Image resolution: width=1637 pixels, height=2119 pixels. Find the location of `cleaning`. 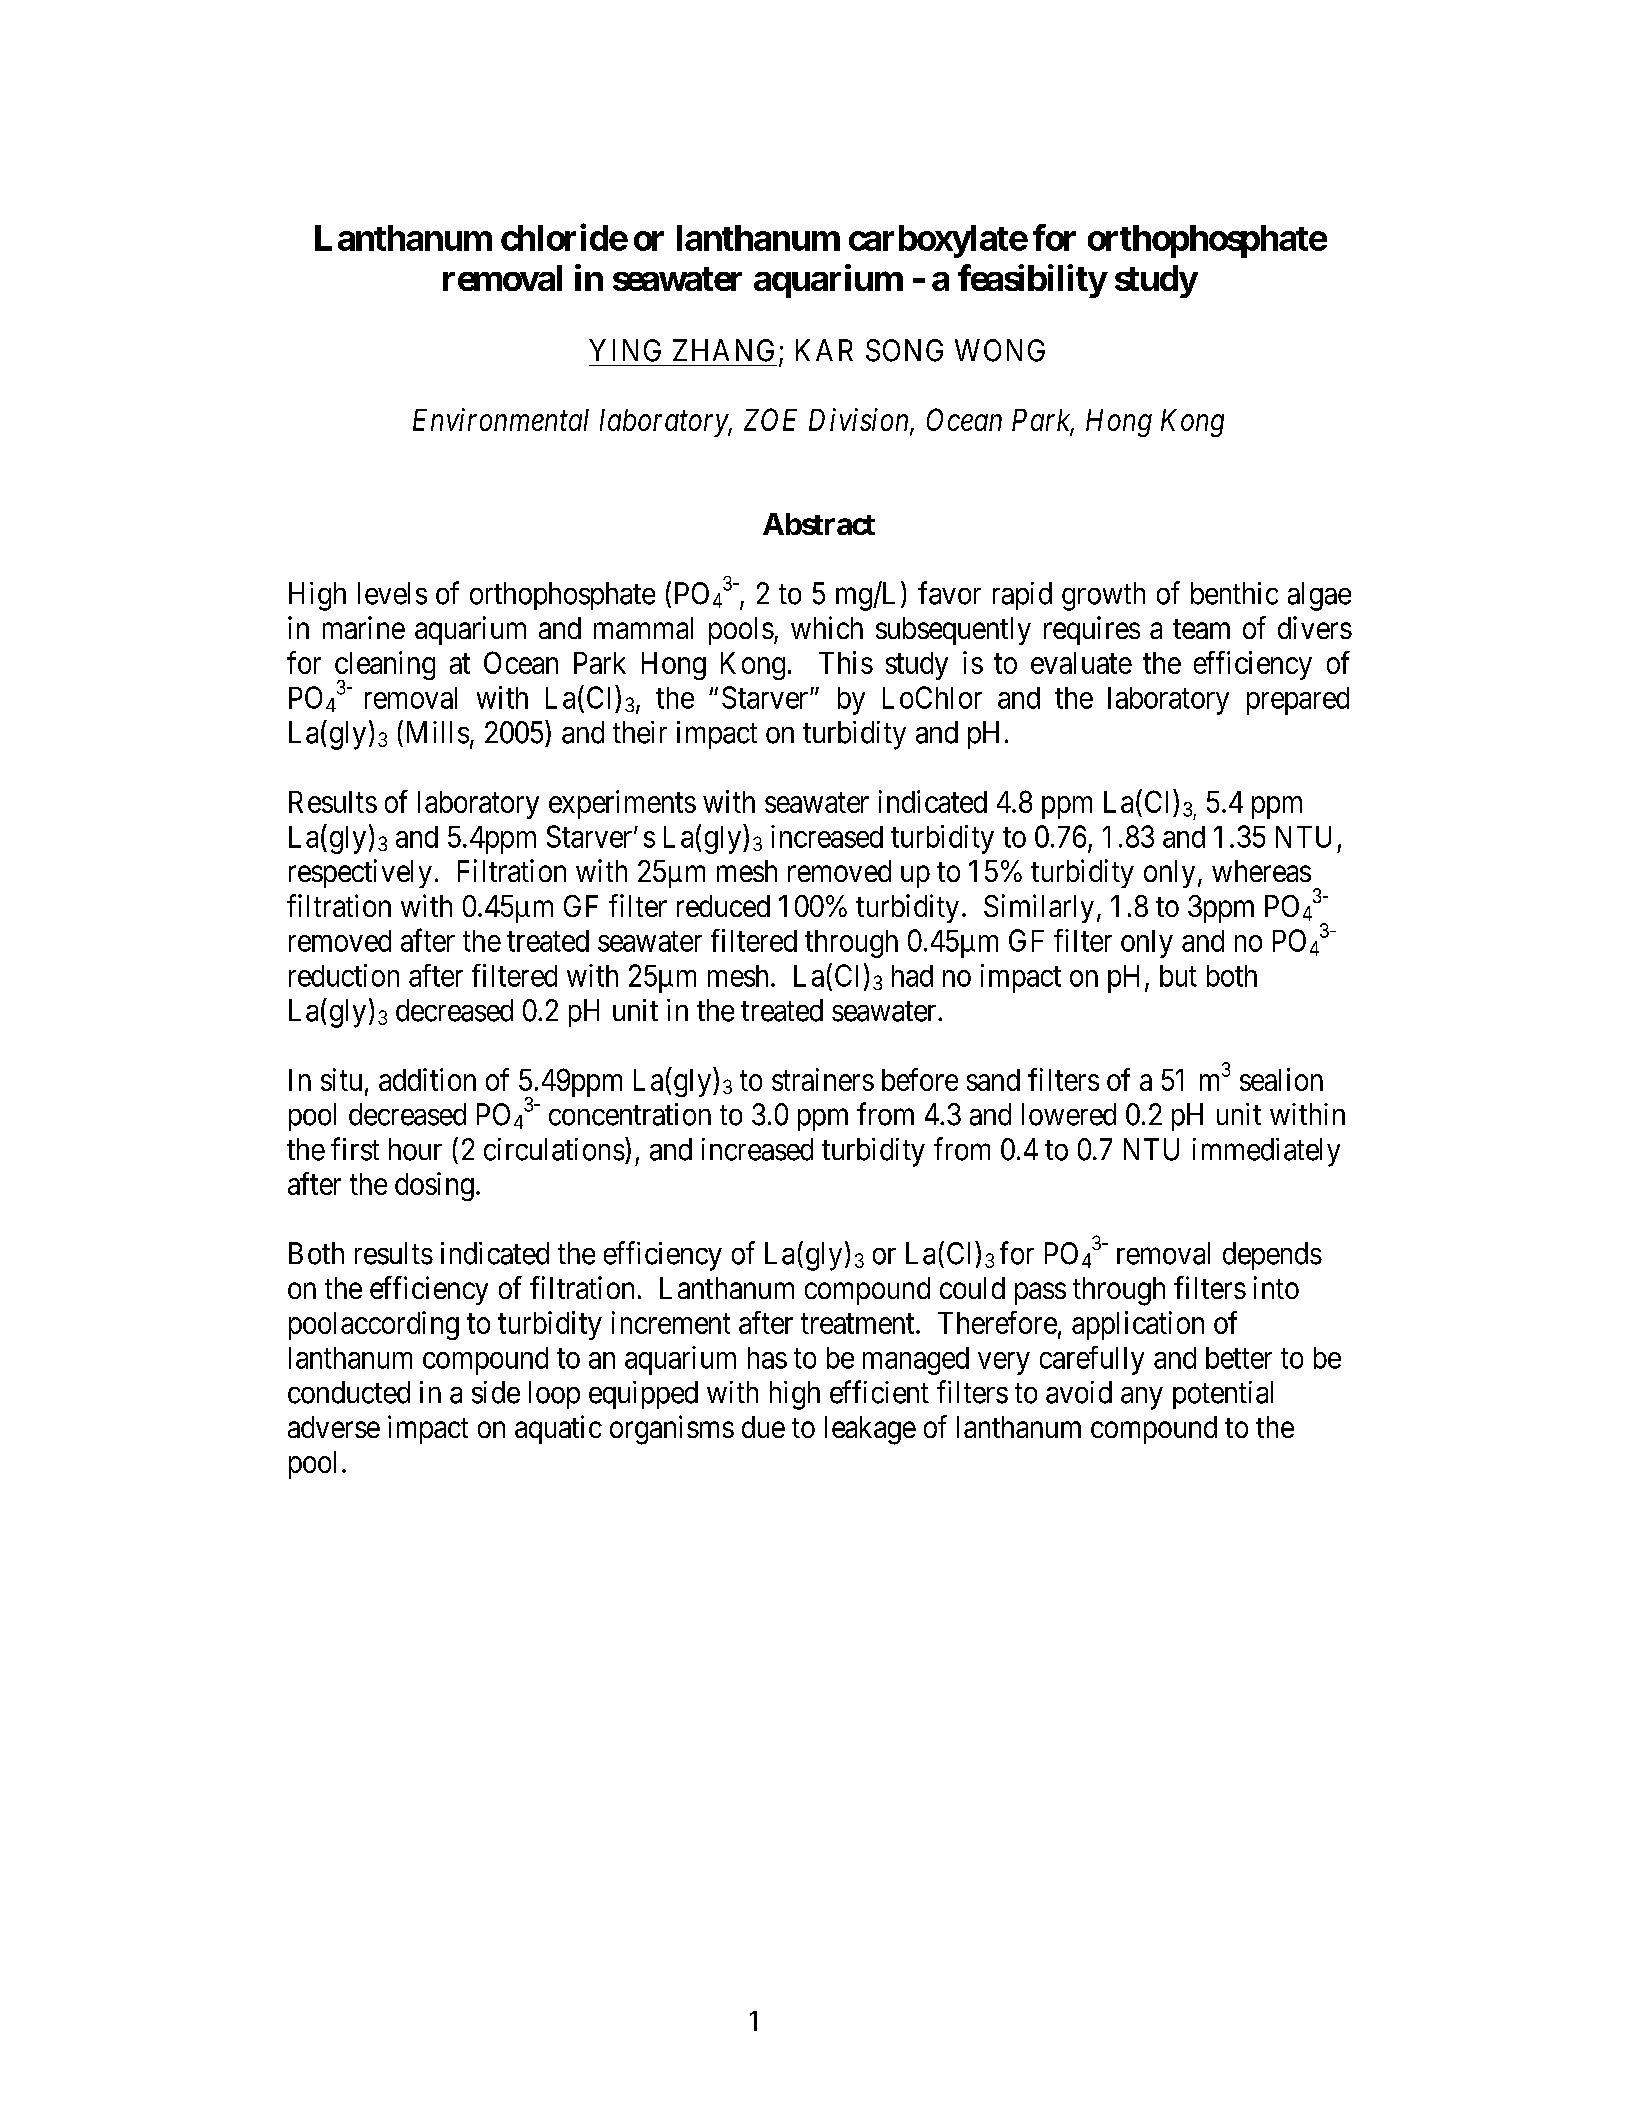

cleaning is located at coordinates (385, 667).
